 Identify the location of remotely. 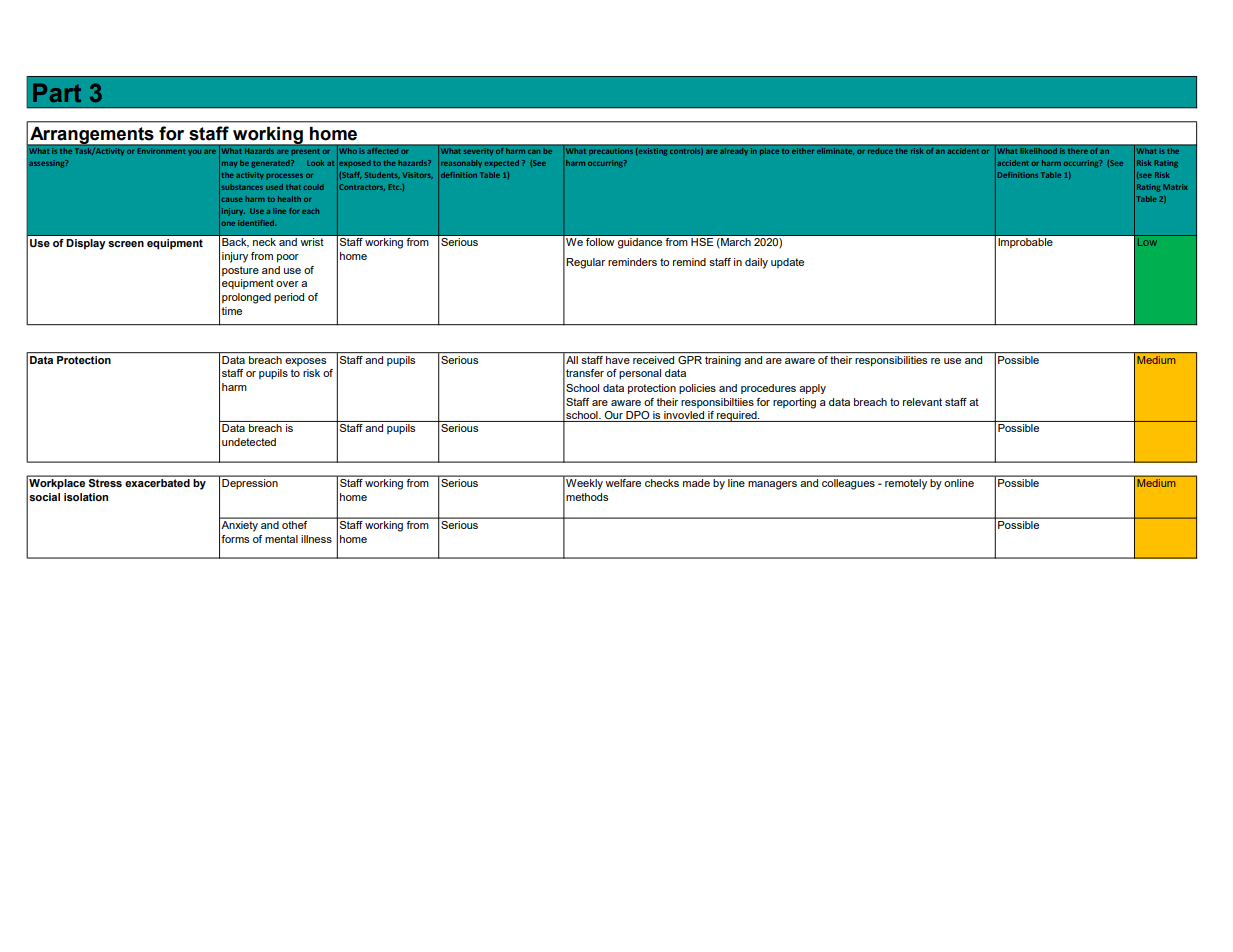
(906, 484).
